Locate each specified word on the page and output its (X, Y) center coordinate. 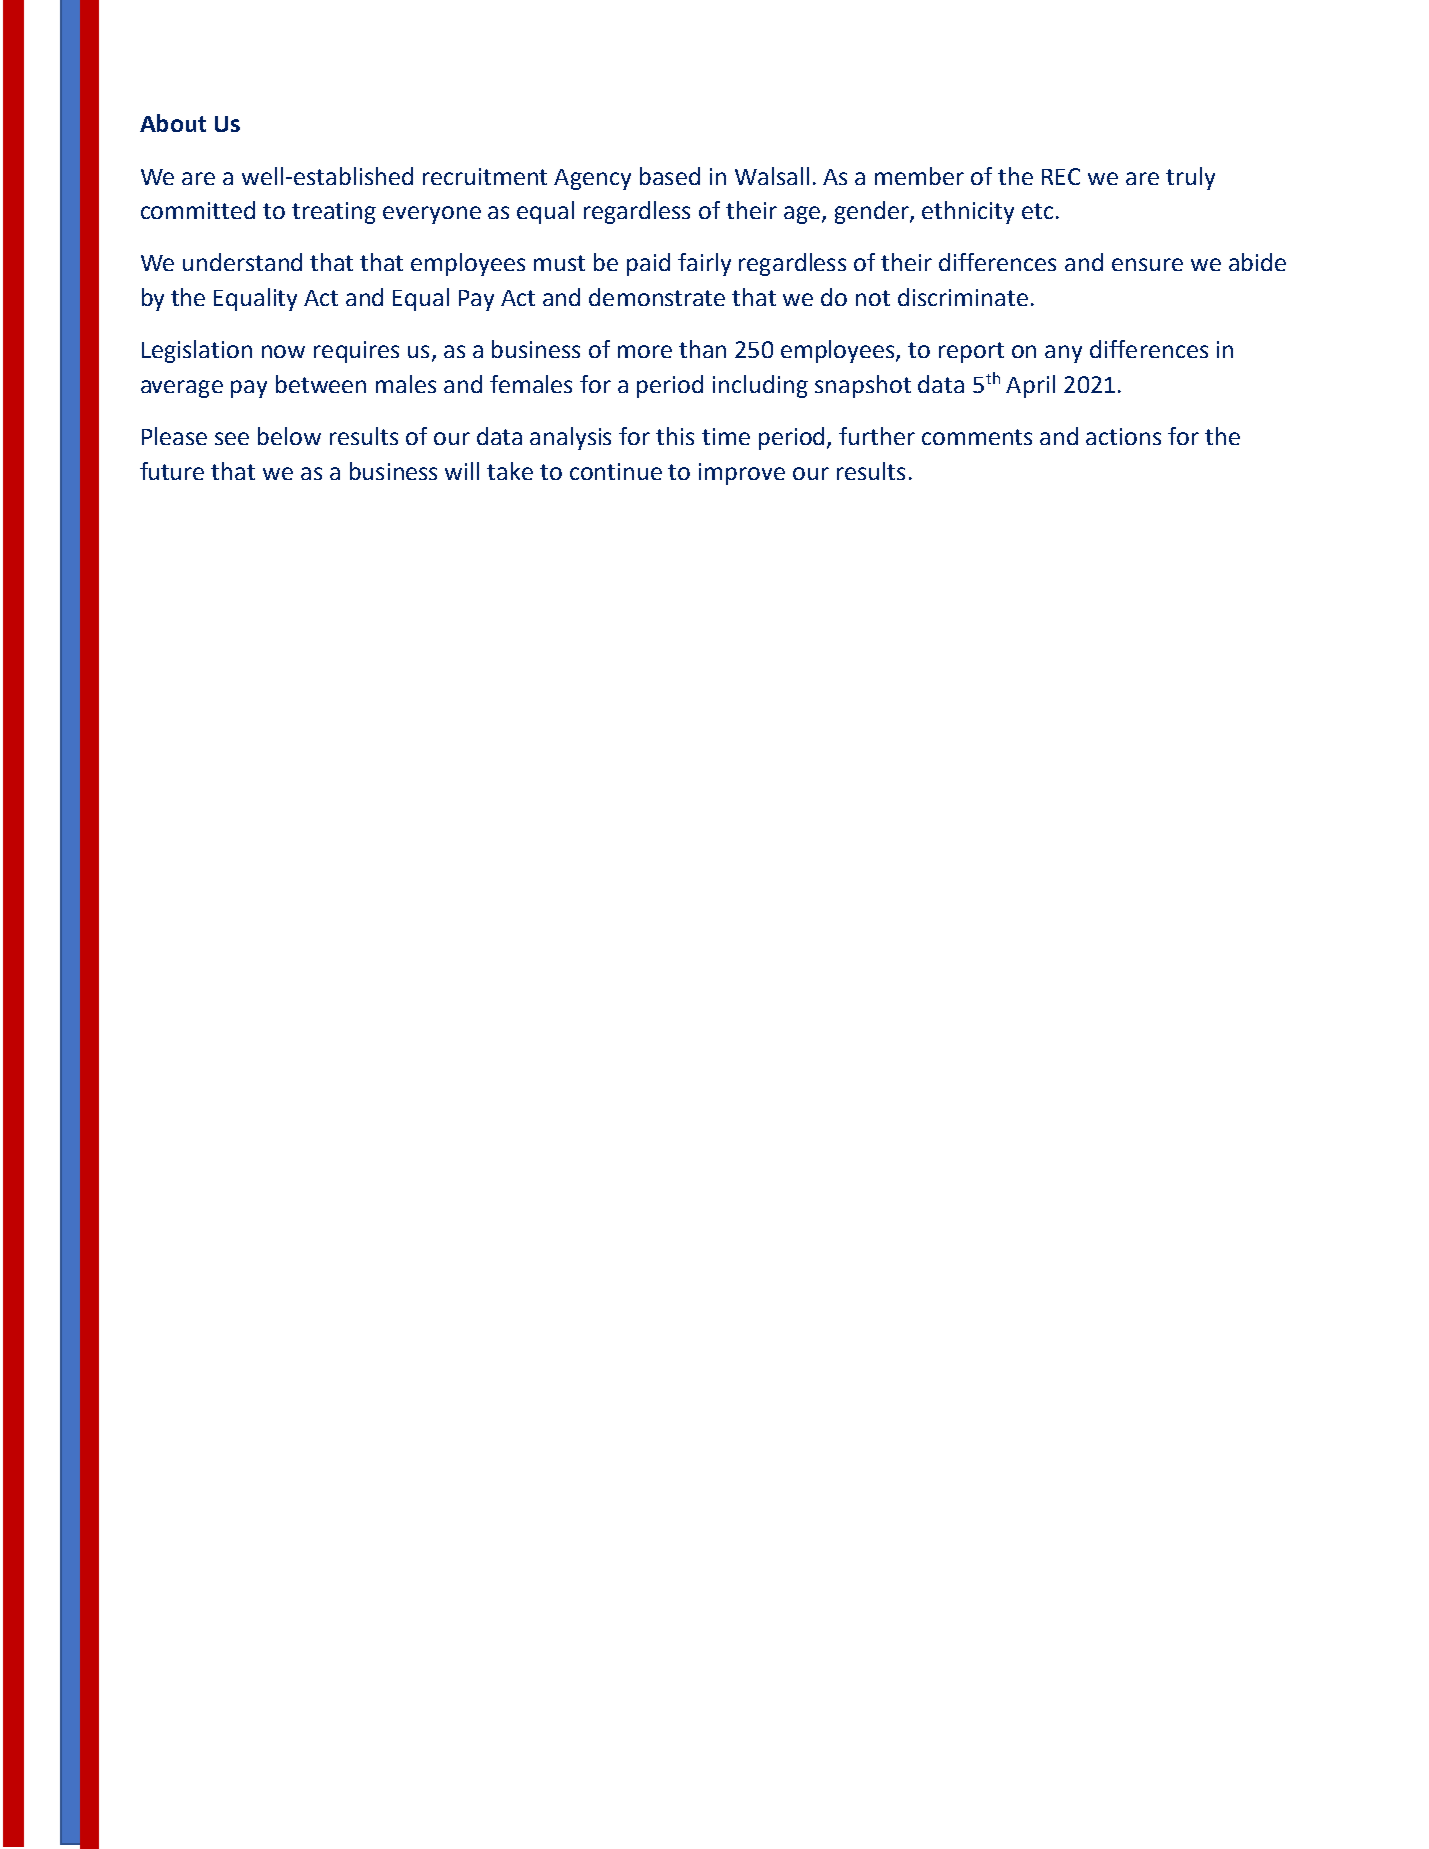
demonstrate (657, 297)
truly (1190, 178)
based (670, 176)
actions (1123, 436)
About (173, 123)
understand (242, 262)
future (172, 471)
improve (742, 474)
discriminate (963, 297)
